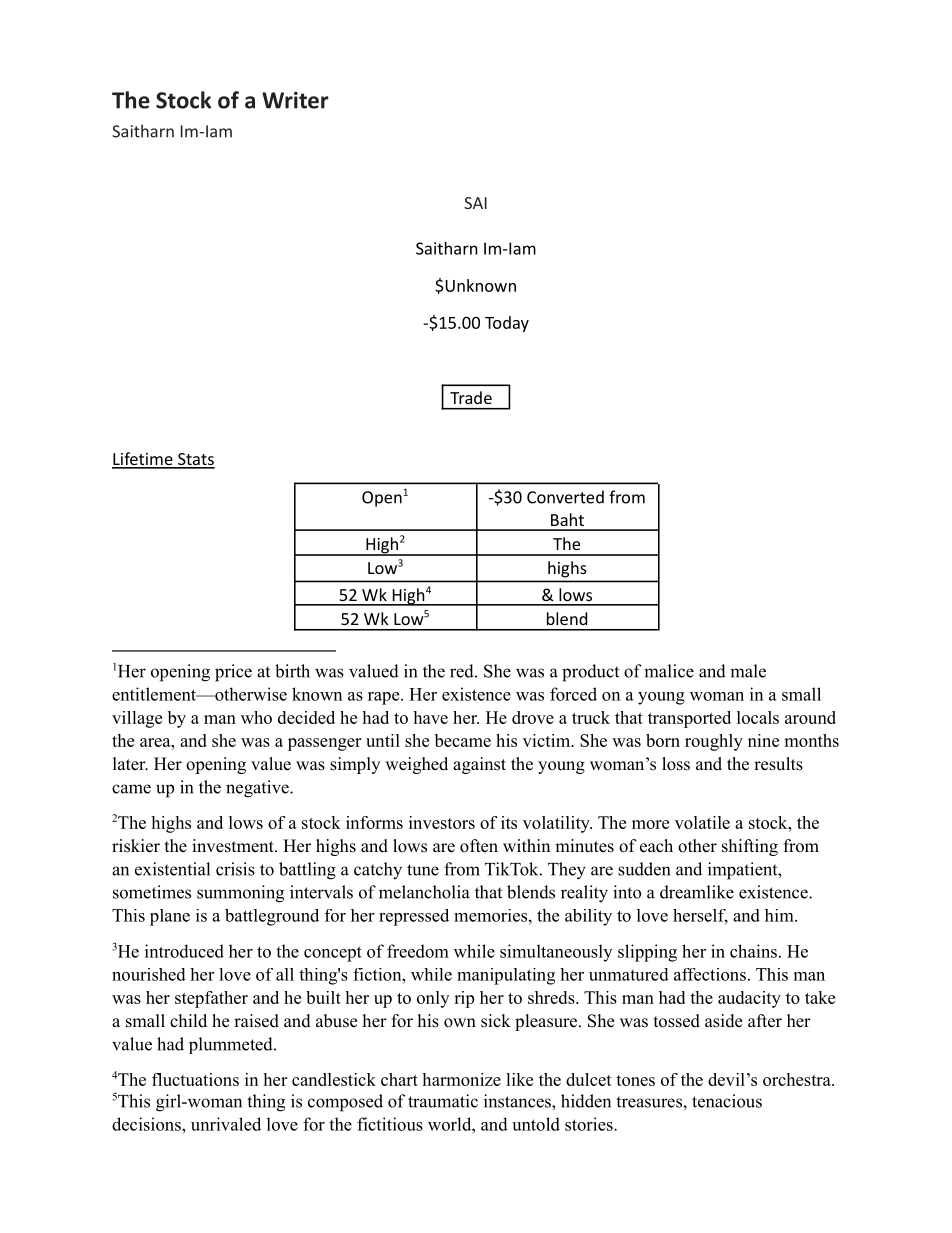 Image resolution: width=952 pixels, height=1233 pixels. What do you see at coordinates (507, 324) in the screenshot?
I see `Today` at bounding box center [507, 324].
